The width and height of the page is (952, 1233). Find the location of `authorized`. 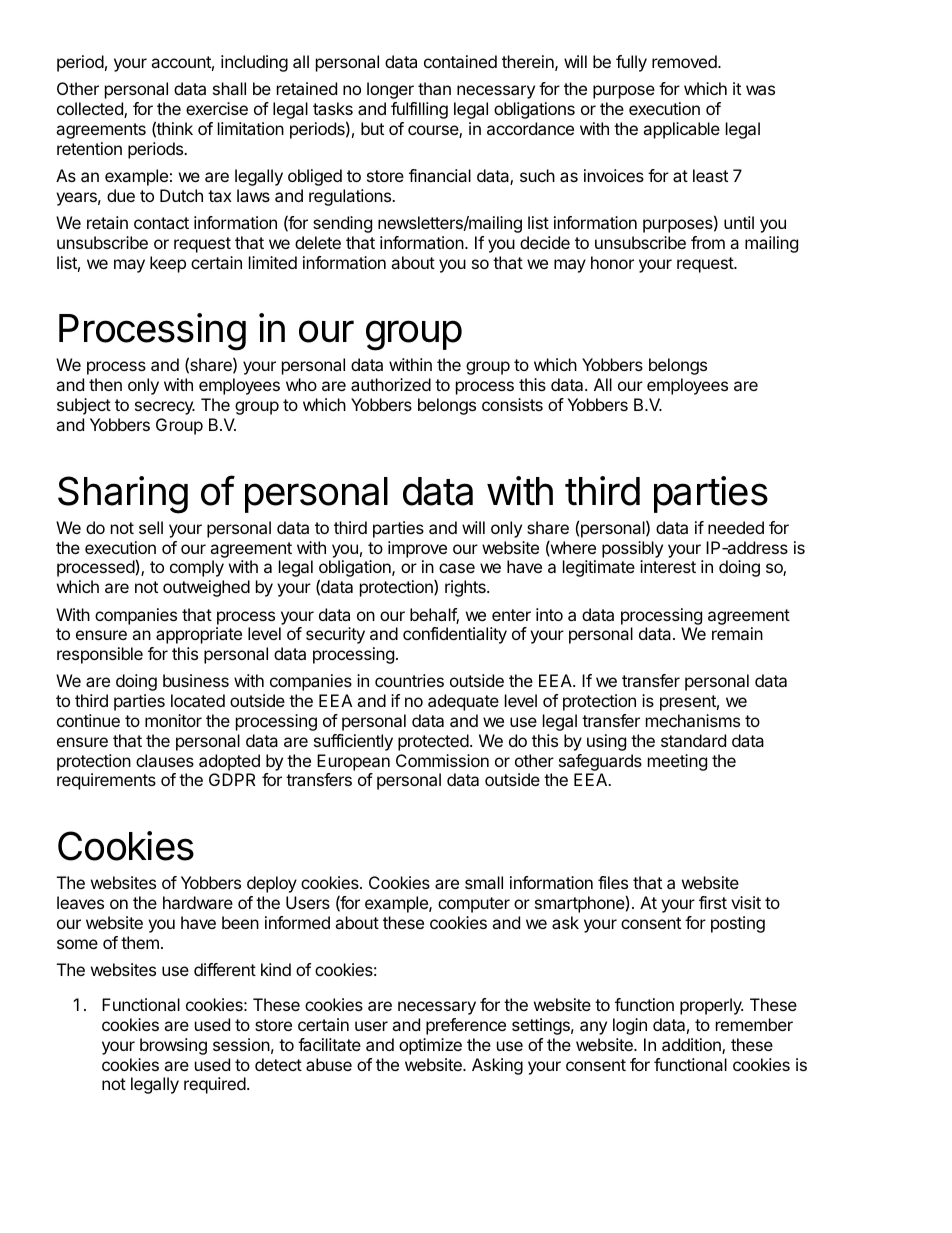

authorized is located at coordinates (391, 384).
